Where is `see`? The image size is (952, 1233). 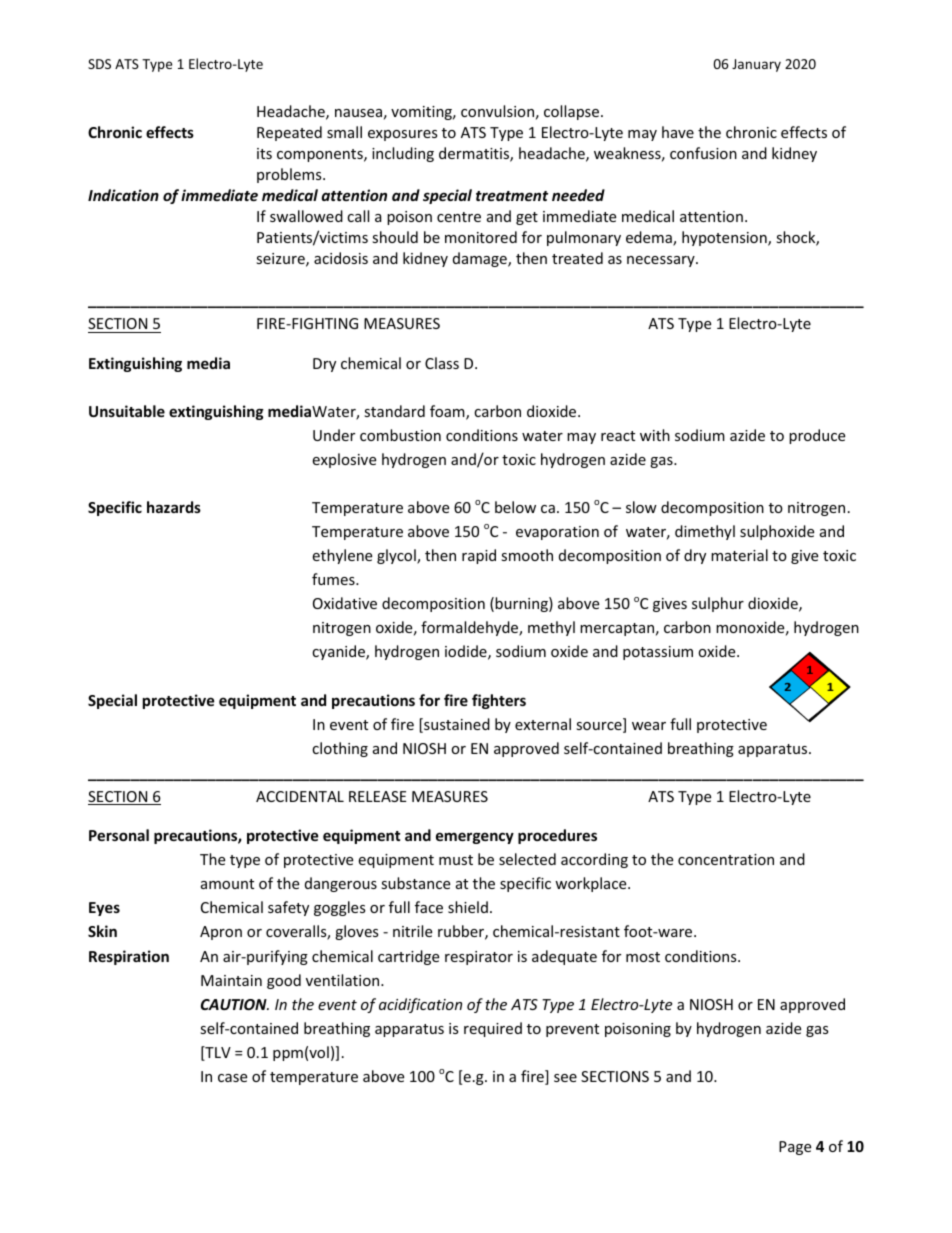
see is located at coordinates (565, 1078).
